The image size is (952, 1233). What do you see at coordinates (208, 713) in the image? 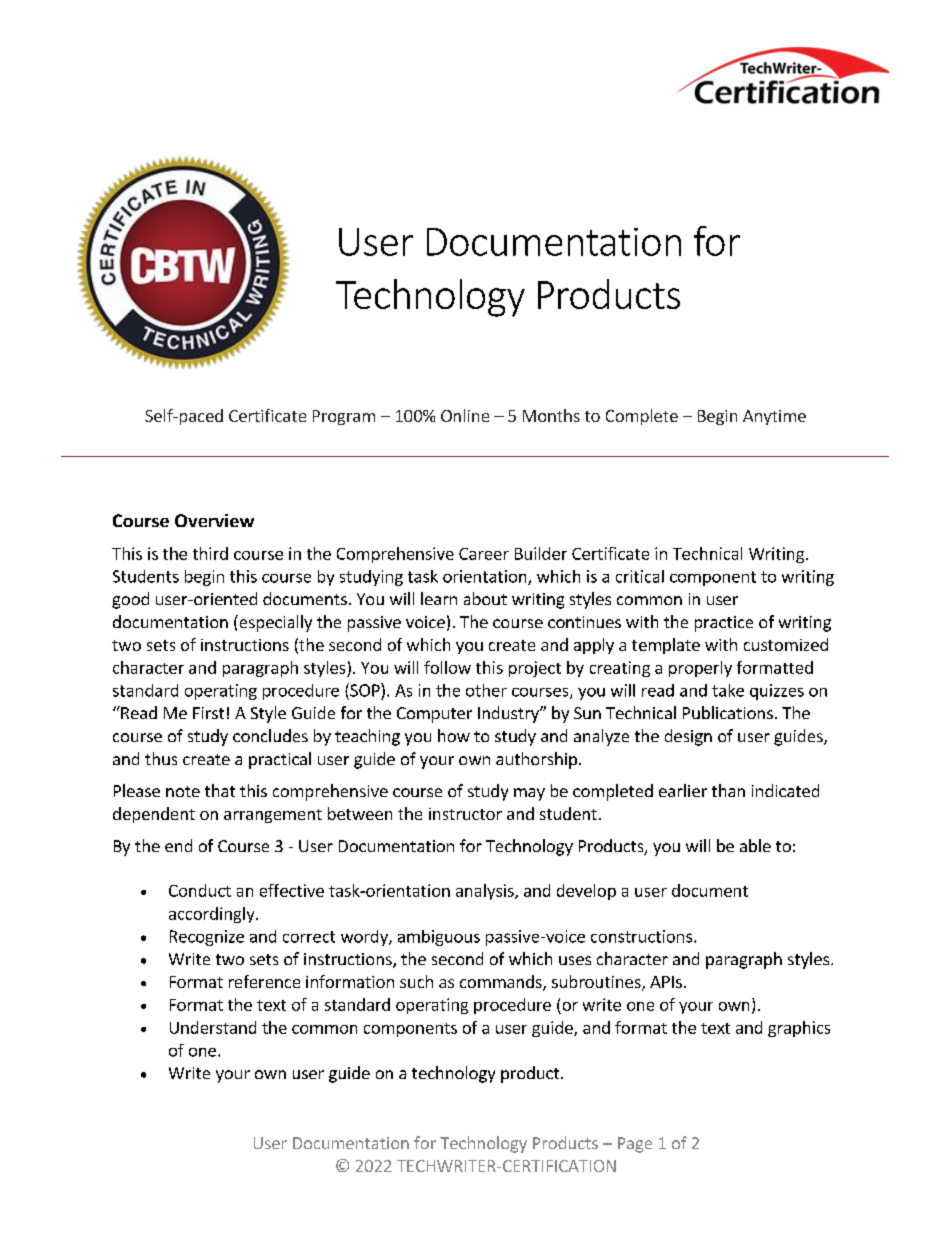
I see `First` at bounding box center [208, 713].
